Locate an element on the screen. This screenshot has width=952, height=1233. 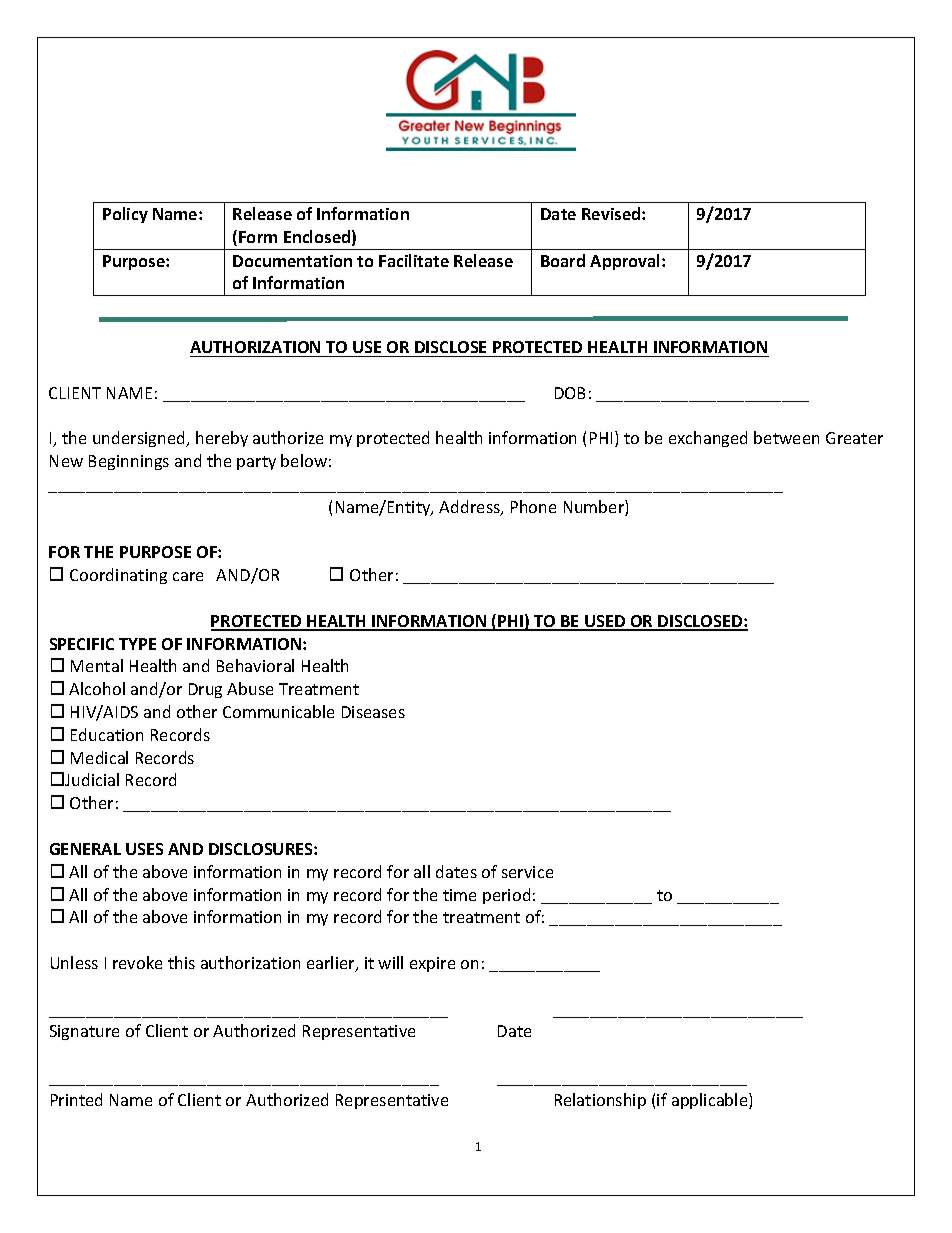
Policy is located at coordinates (125, 215).
